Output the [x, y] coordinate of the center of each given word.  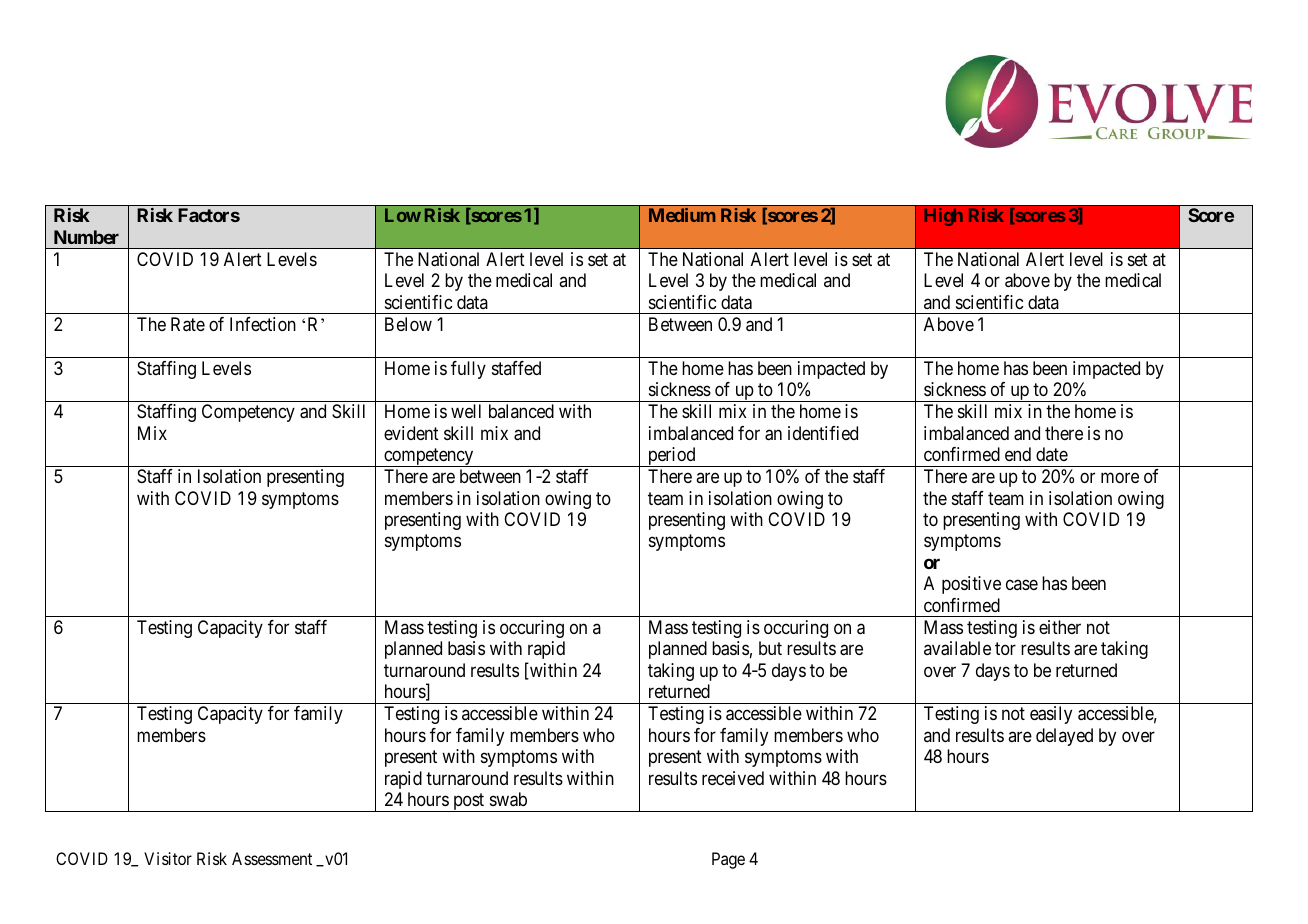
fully [468, 370]
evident [411, 433]
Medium [682, 215]
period [672, 457]
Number [86, 237]
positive [971, 585]
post [469, 802]
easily [1051, 715]
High [944, 217]
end [1018, 454]
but [770, 648]
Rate [188, 324]
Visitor [168, 858]
